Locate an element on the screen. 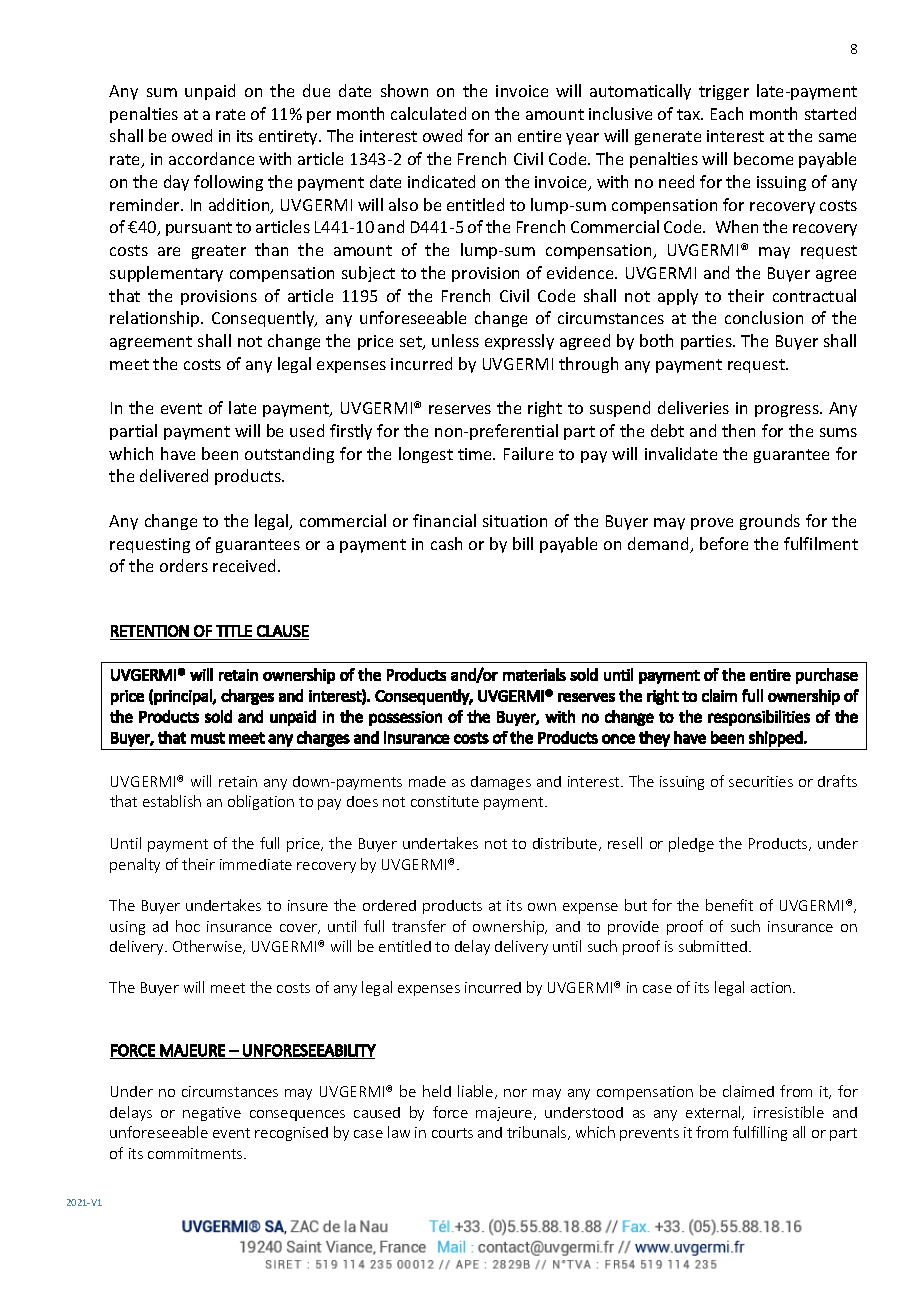 This screenshot has width=924, height=1303. purchase is located at coordinates (827, 676).
